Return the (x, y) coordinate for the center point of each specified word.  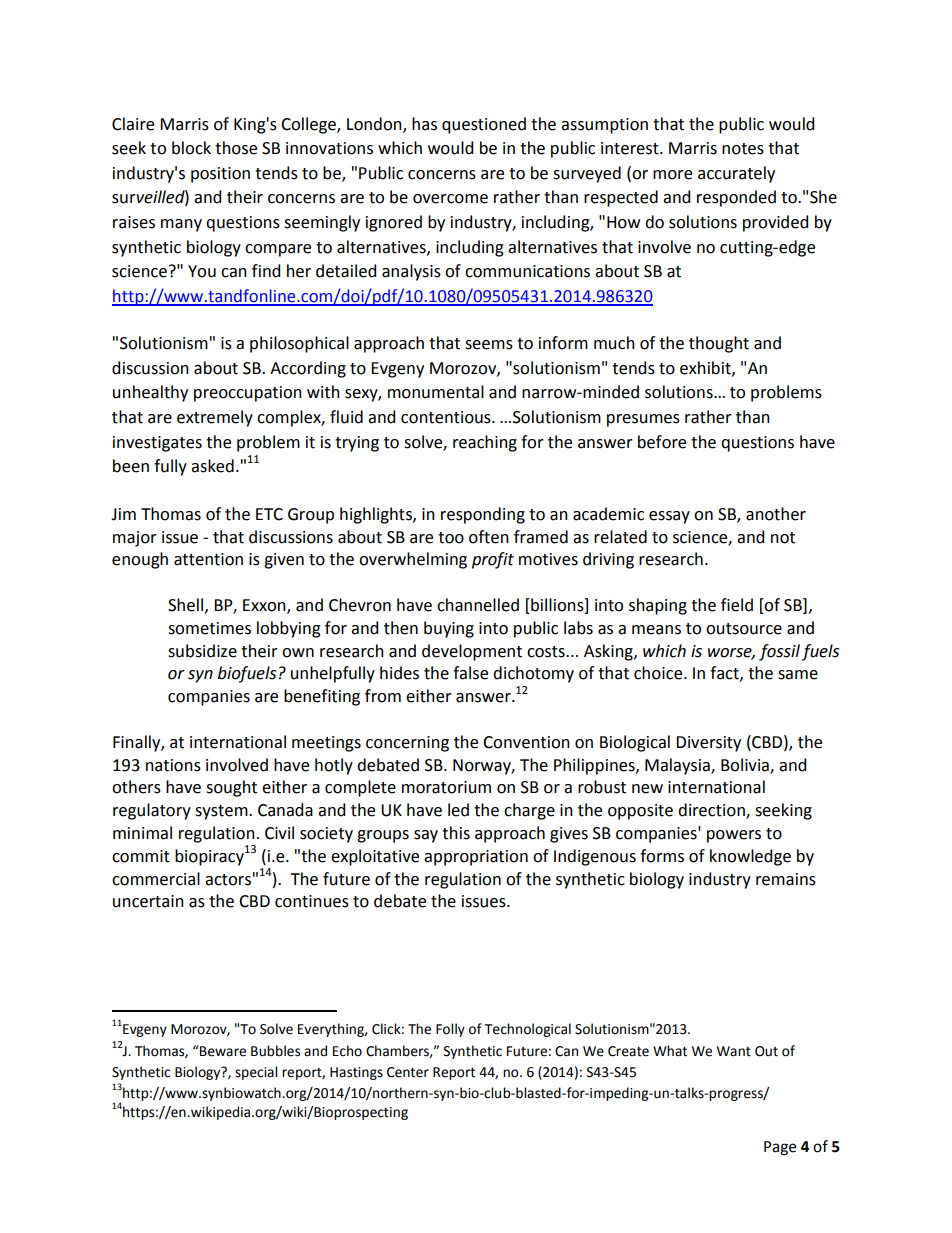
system (222, 812)
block (191, 148)
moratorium (446, 787)
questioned (484, 125)
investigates (157, 444)
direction (712, 811)
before (662, 442)
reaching (485, 443)
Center (408, 1072)
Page (780, 1148)
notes (743, 149)
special (256, 1073)
